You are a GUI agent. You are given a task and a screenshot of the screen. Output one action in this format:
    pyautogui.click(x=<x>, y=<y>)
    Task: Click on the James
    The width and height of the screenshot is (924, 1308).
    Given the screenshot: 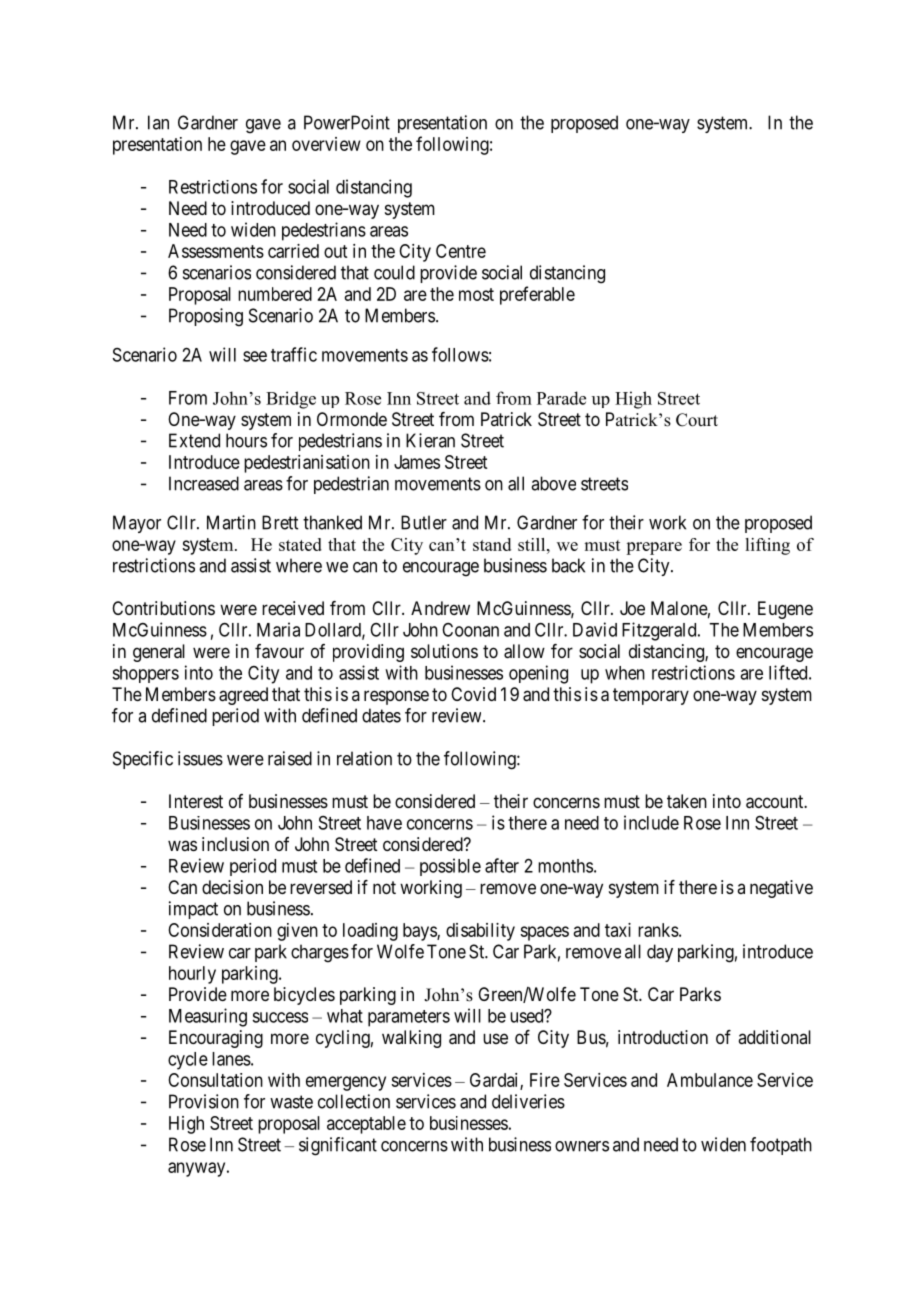 What is the action you would take?
    pyautogui.click(x=417, y=462)
